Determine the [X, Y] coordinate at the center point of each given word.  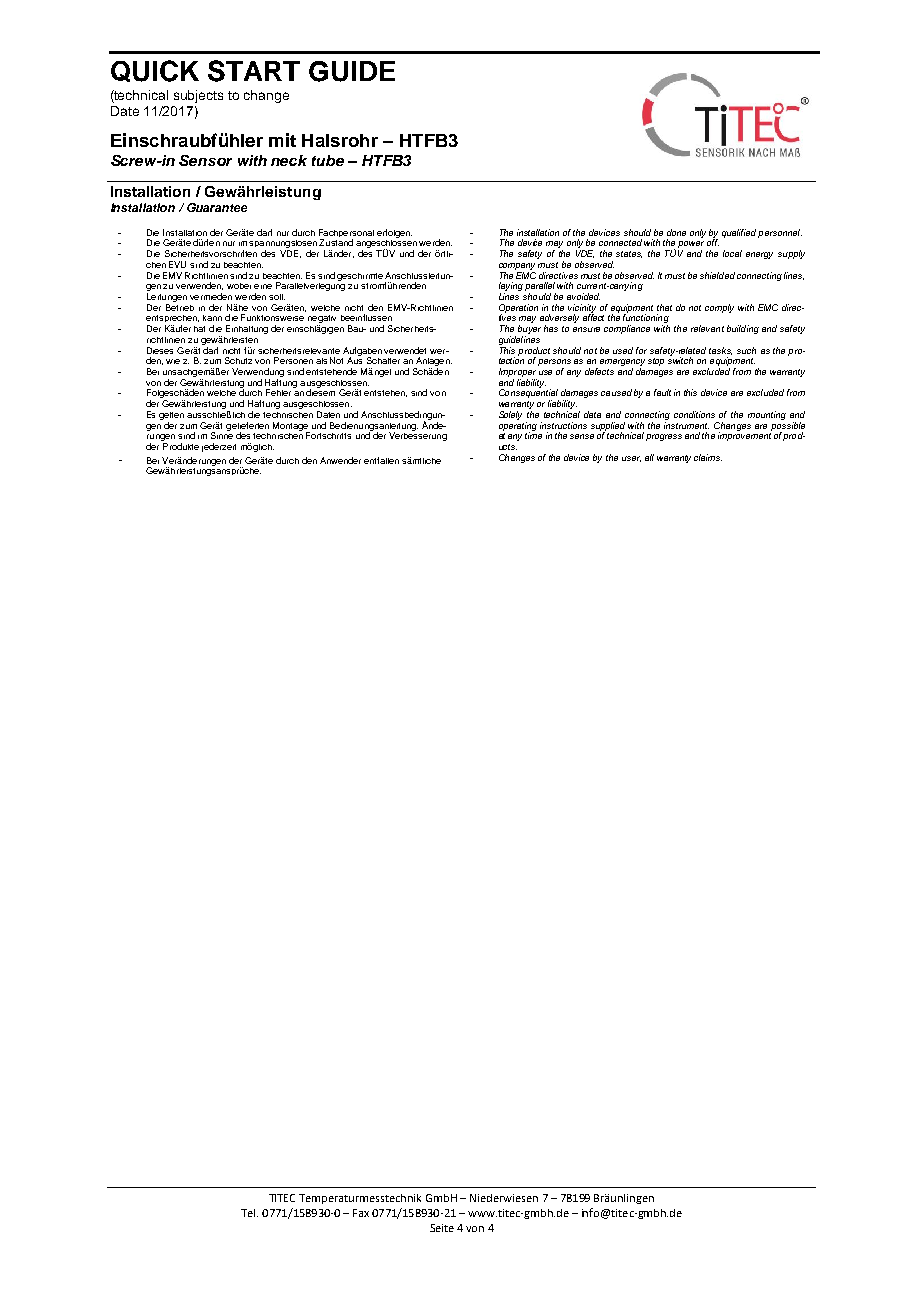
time [533, 434]
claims [708, 457]
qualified [739, 233]
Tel [249, 1213]
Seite [442, 1228]
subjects [198, 96]
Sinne [222, 434]
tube [328, 160]
